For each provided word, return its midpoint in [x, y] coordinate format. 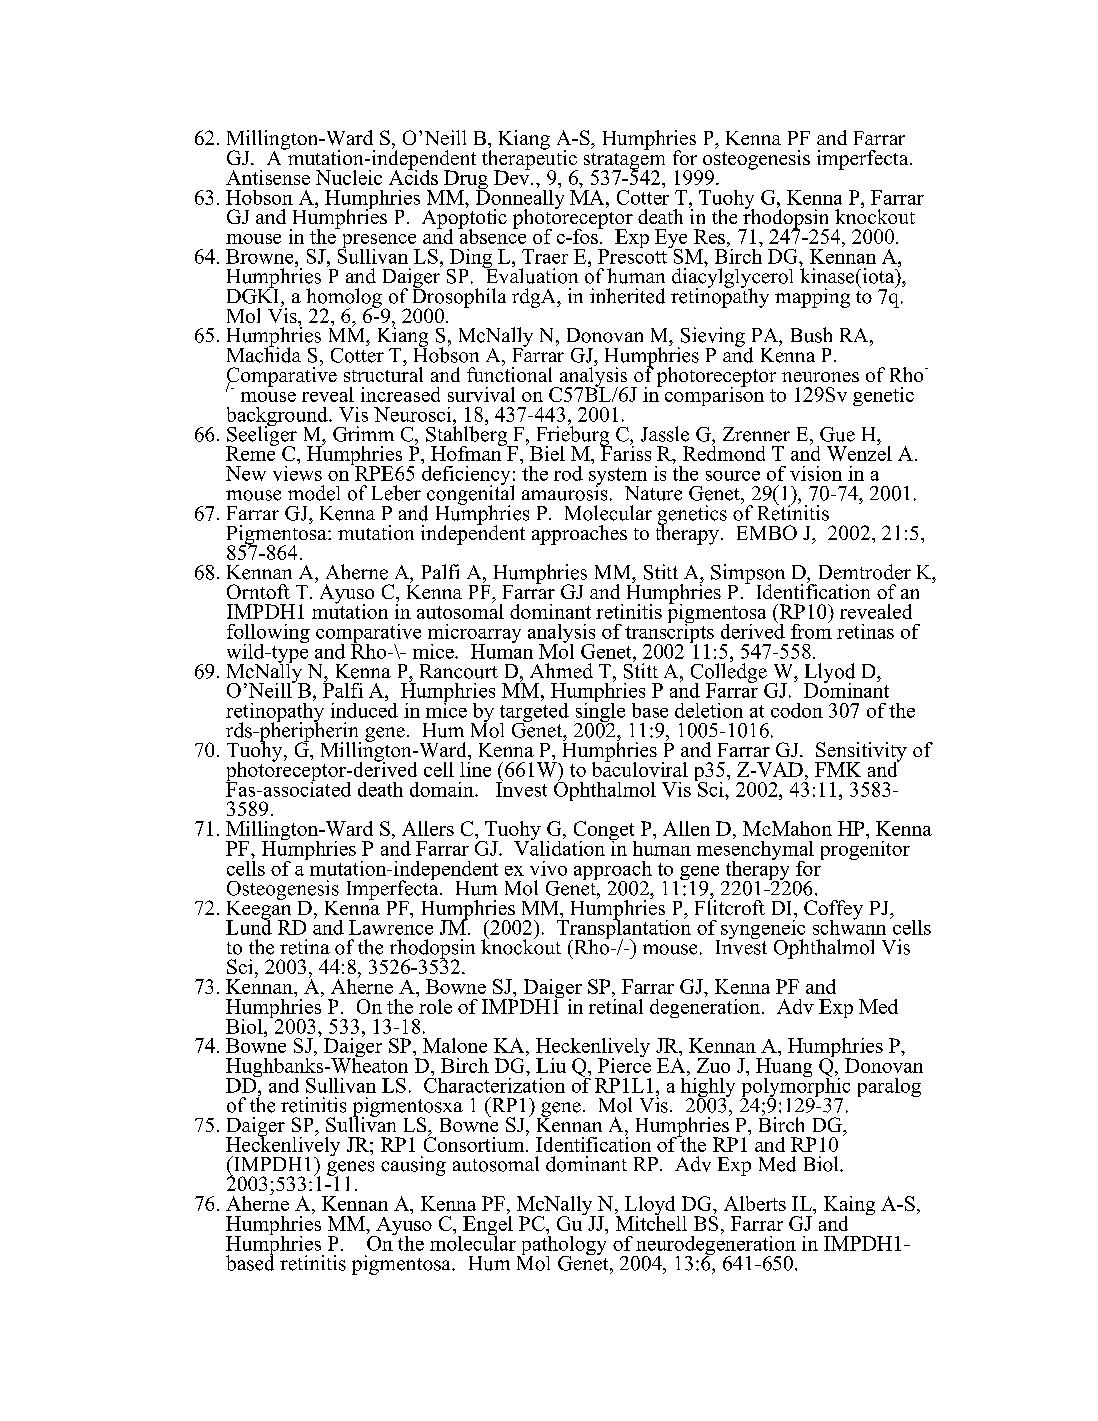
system [618, 478]
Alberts [755, 1203]
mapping [812, 298]
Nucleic [349, 177]
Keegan [260, 910]
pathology [563, 1245]
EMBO [767, 532]
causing [413, 1166]
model [314, 493]
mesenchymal [755, 850]
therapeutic [530, 160]
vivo [548, 868]
